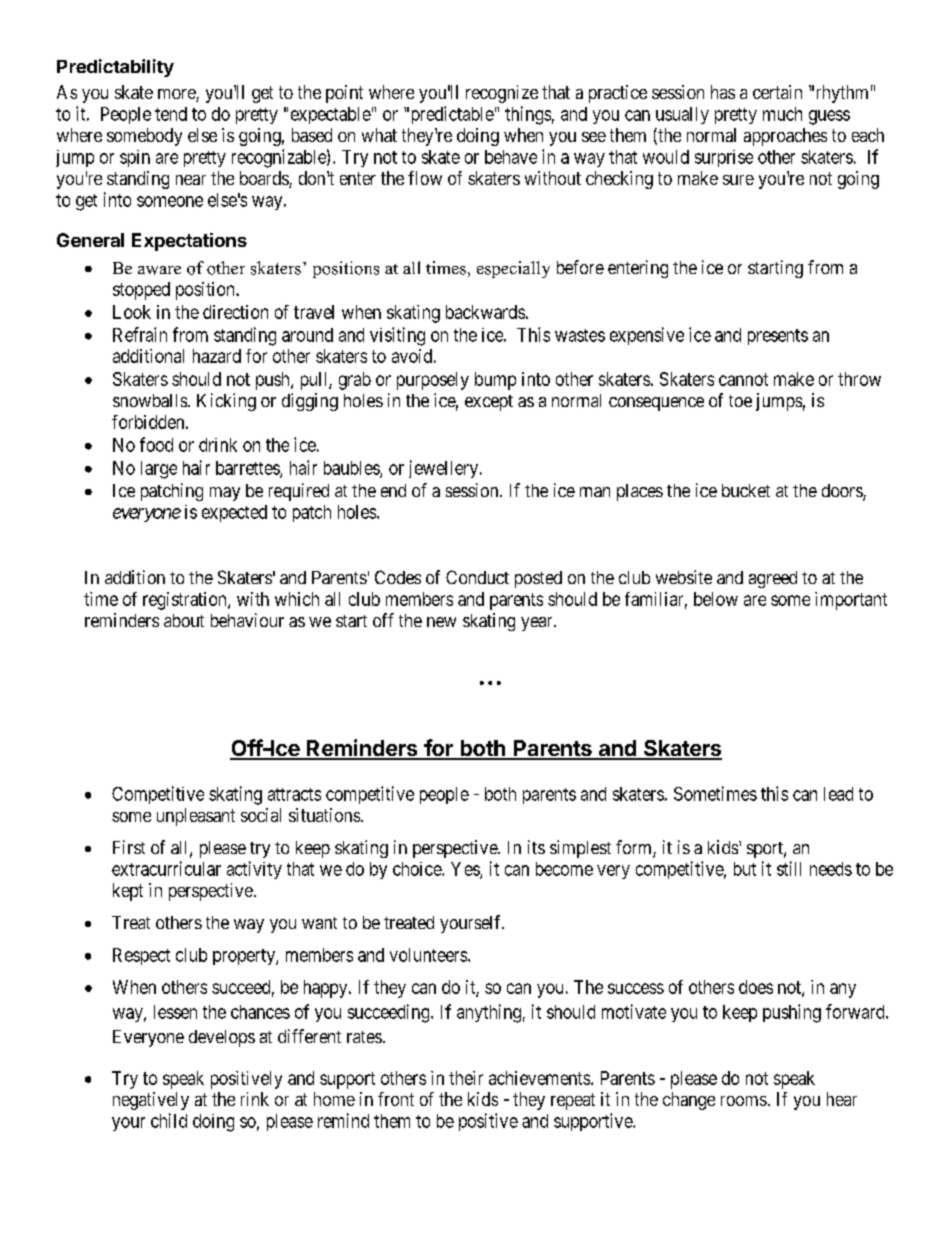 This screenshot has width=952, height=1233. What do you see at coordinates (744, 1101) in the screenshot?
I see `rooms` at bounding box center [744, 1101].
